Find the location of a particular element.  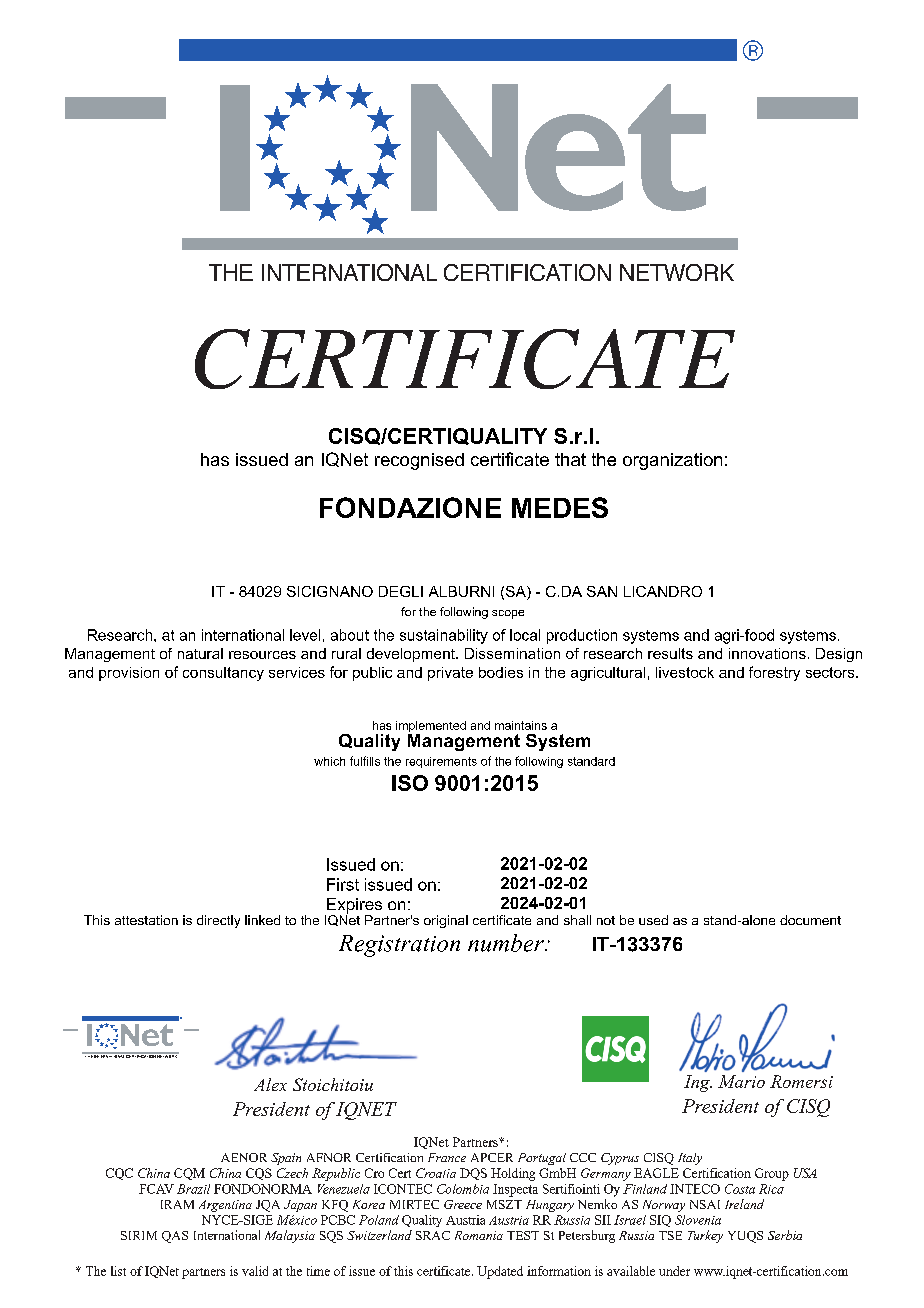

document is located at coordinates (810, 920).
